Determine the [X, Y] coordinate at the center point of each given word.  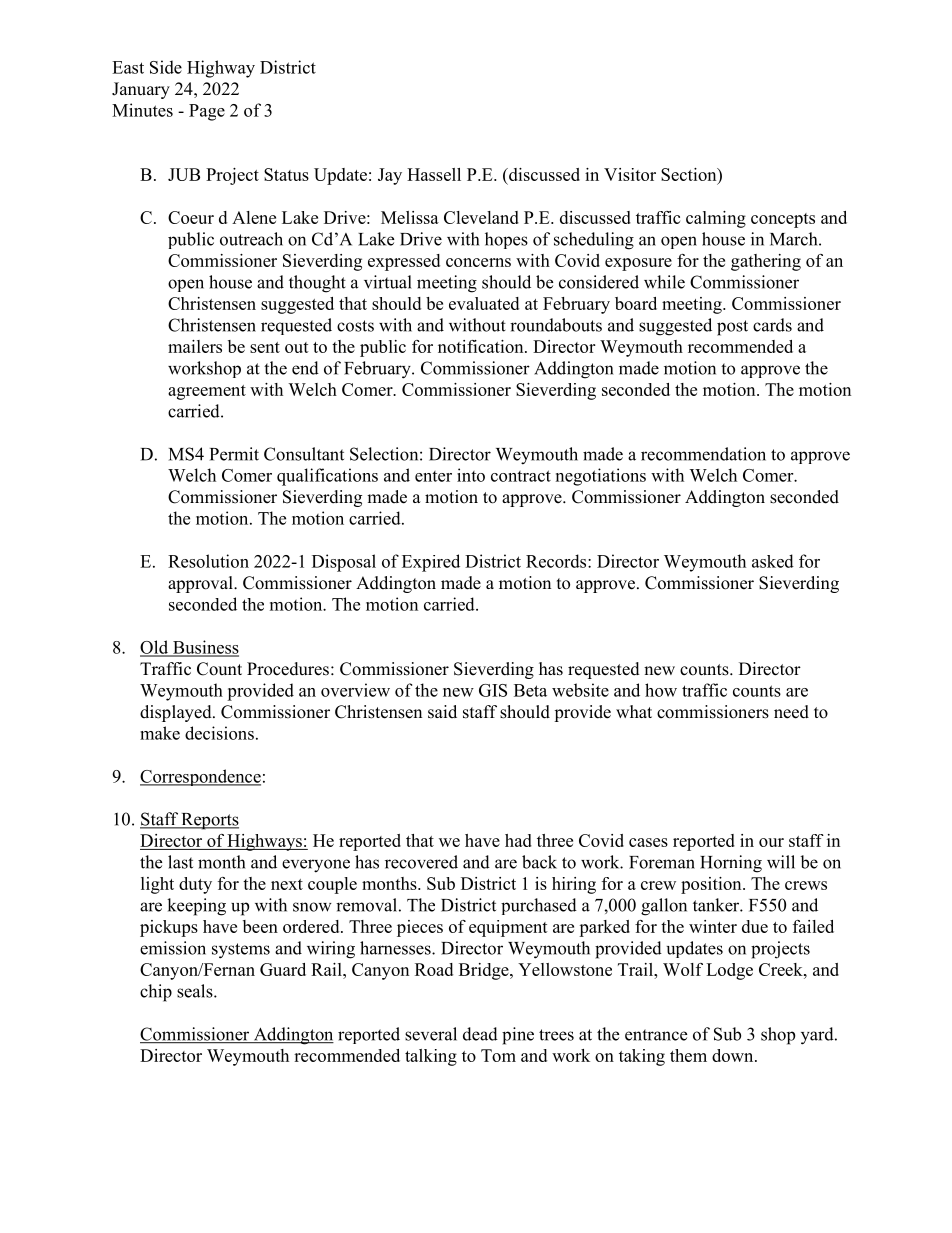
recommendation [703, 454]
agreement [207, 392]
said [442, 712]
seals [196, 991]
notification [482, 346]
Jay [390, 176]
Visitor [630, 174]
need [791, 712]
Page [207, 112]
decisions [219, 733]
